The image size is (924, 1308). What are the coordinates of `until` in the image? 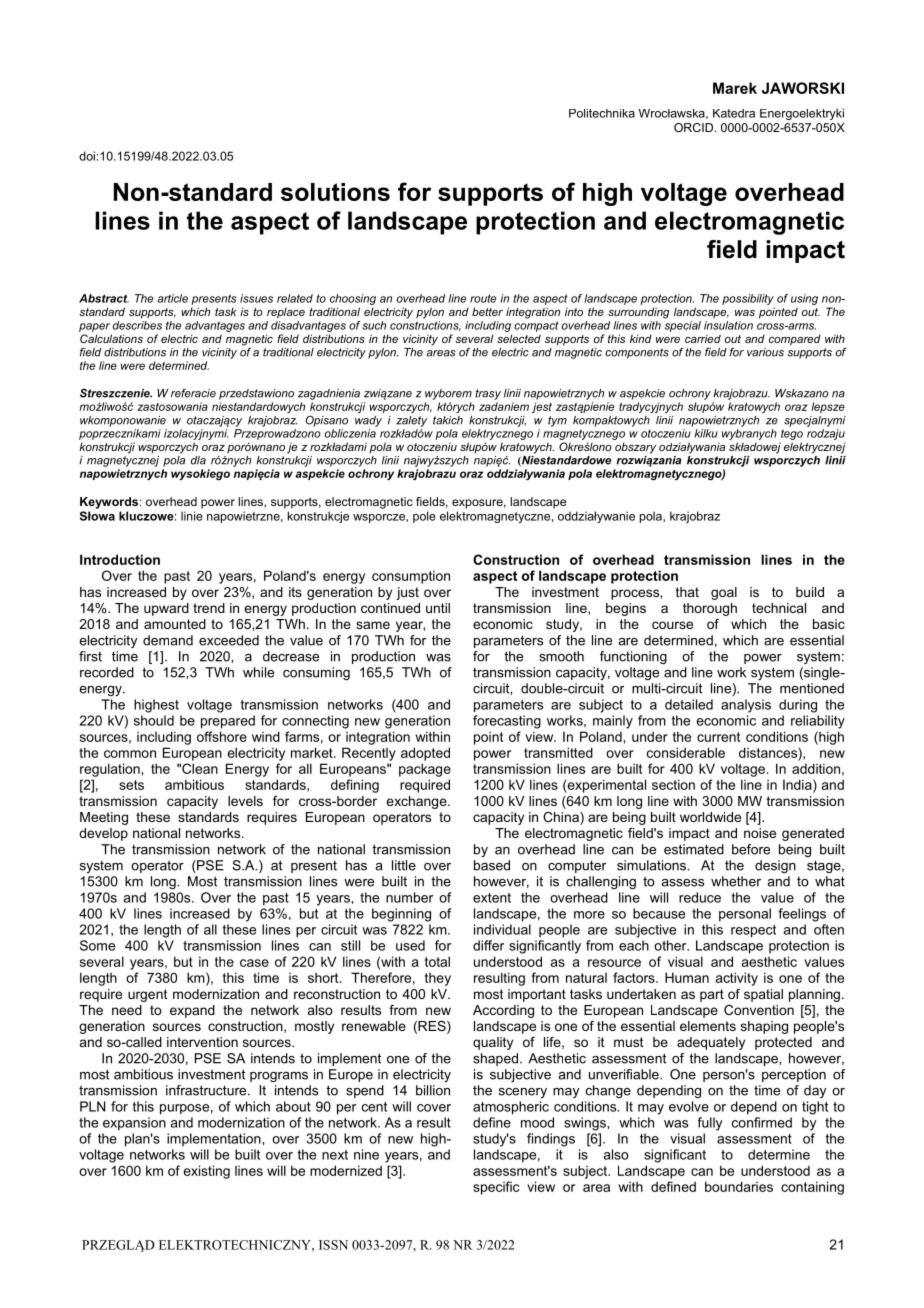 It's located at (438, 608).
